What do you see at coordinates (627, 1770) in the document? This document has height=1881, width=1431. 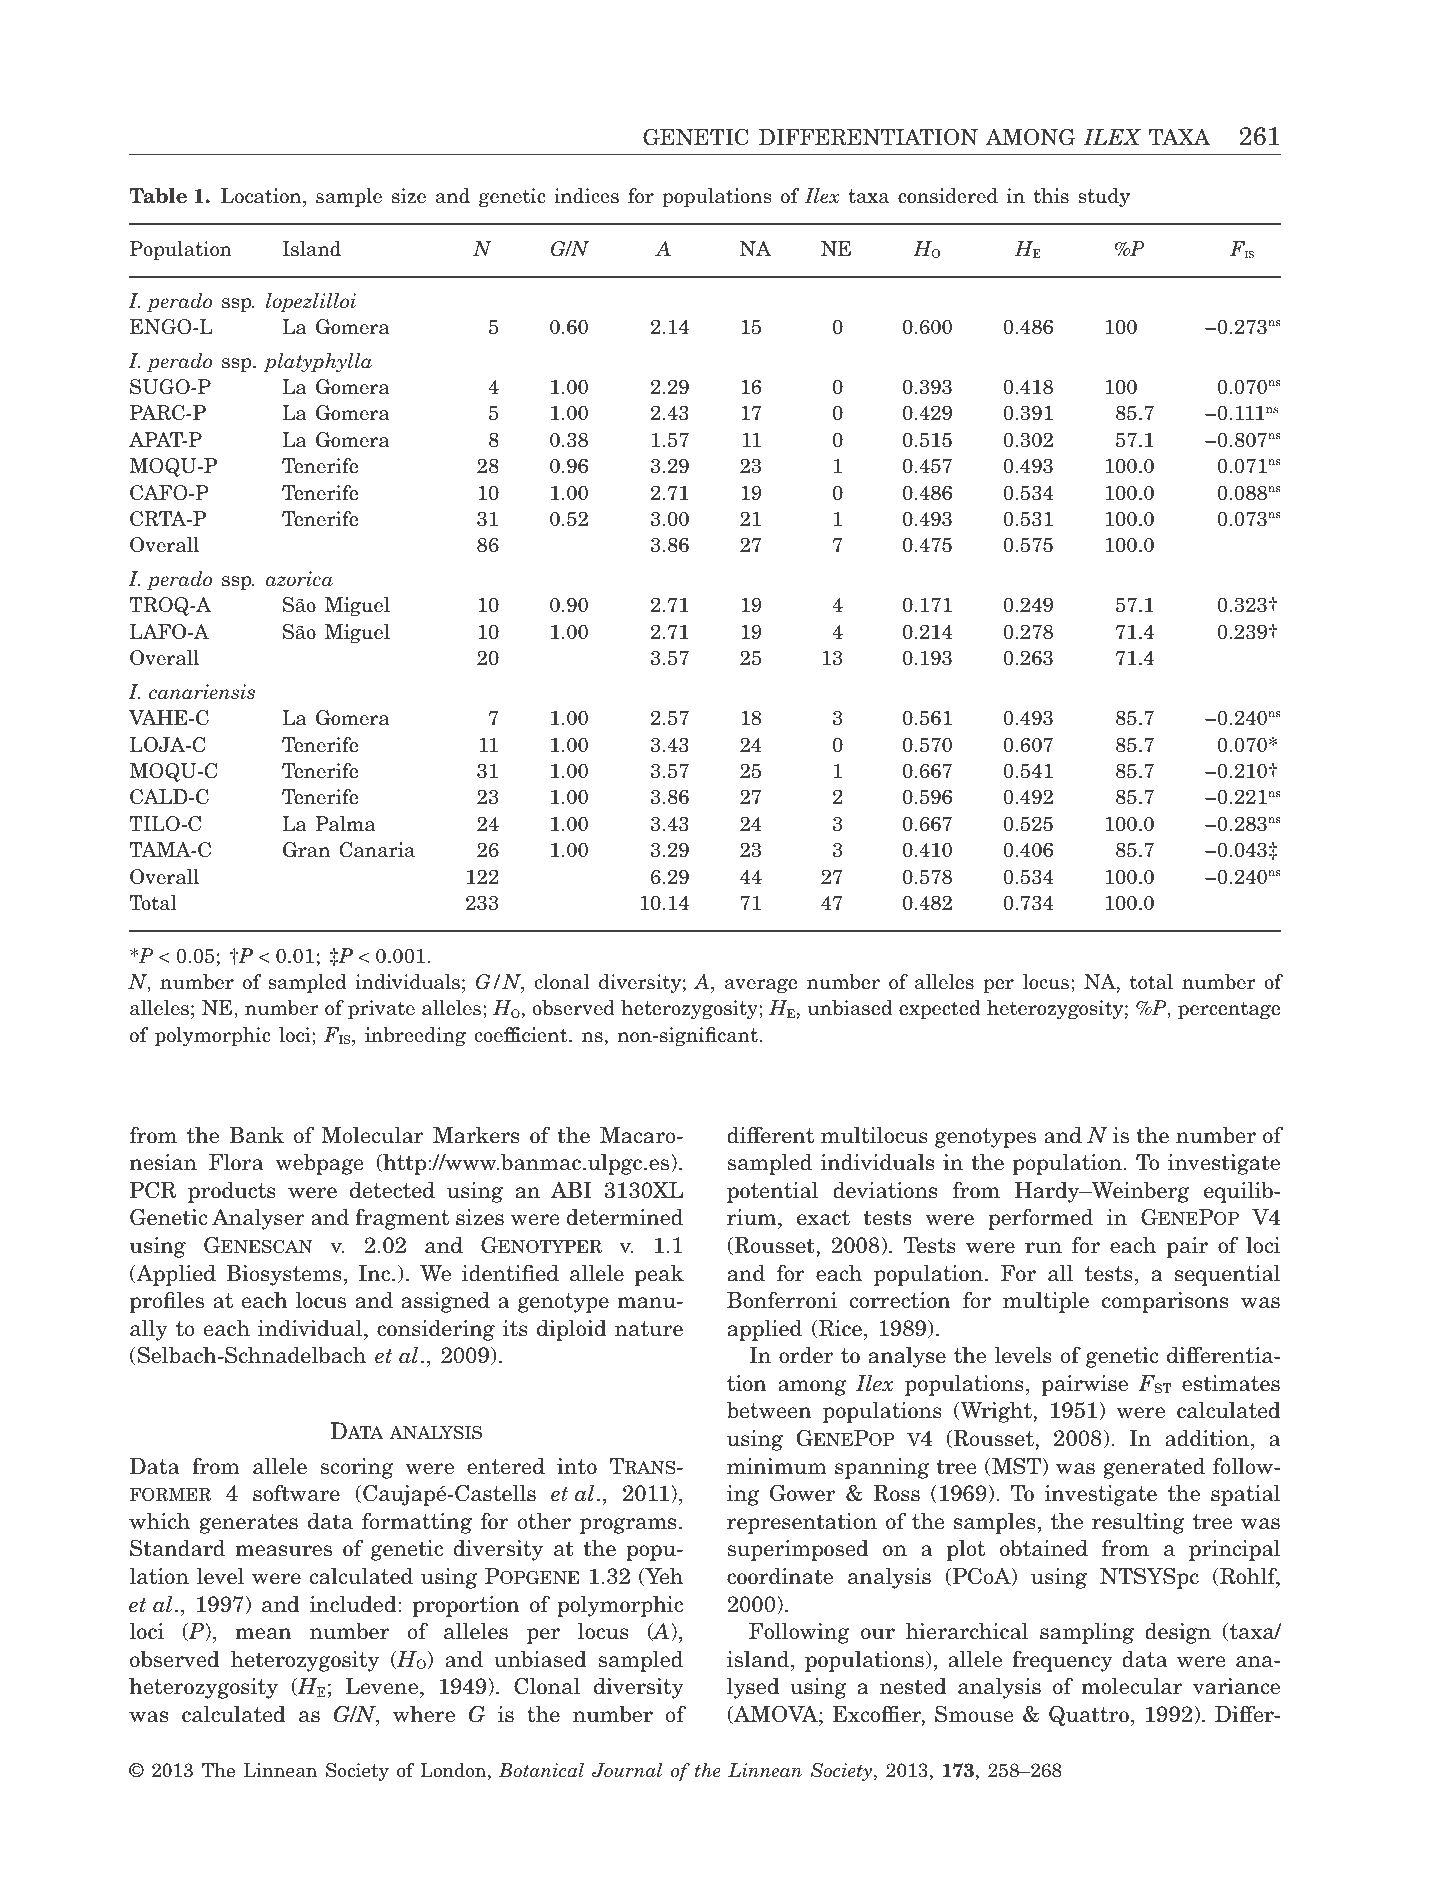 I see `Journal` at bounding box center [627, 1770].
